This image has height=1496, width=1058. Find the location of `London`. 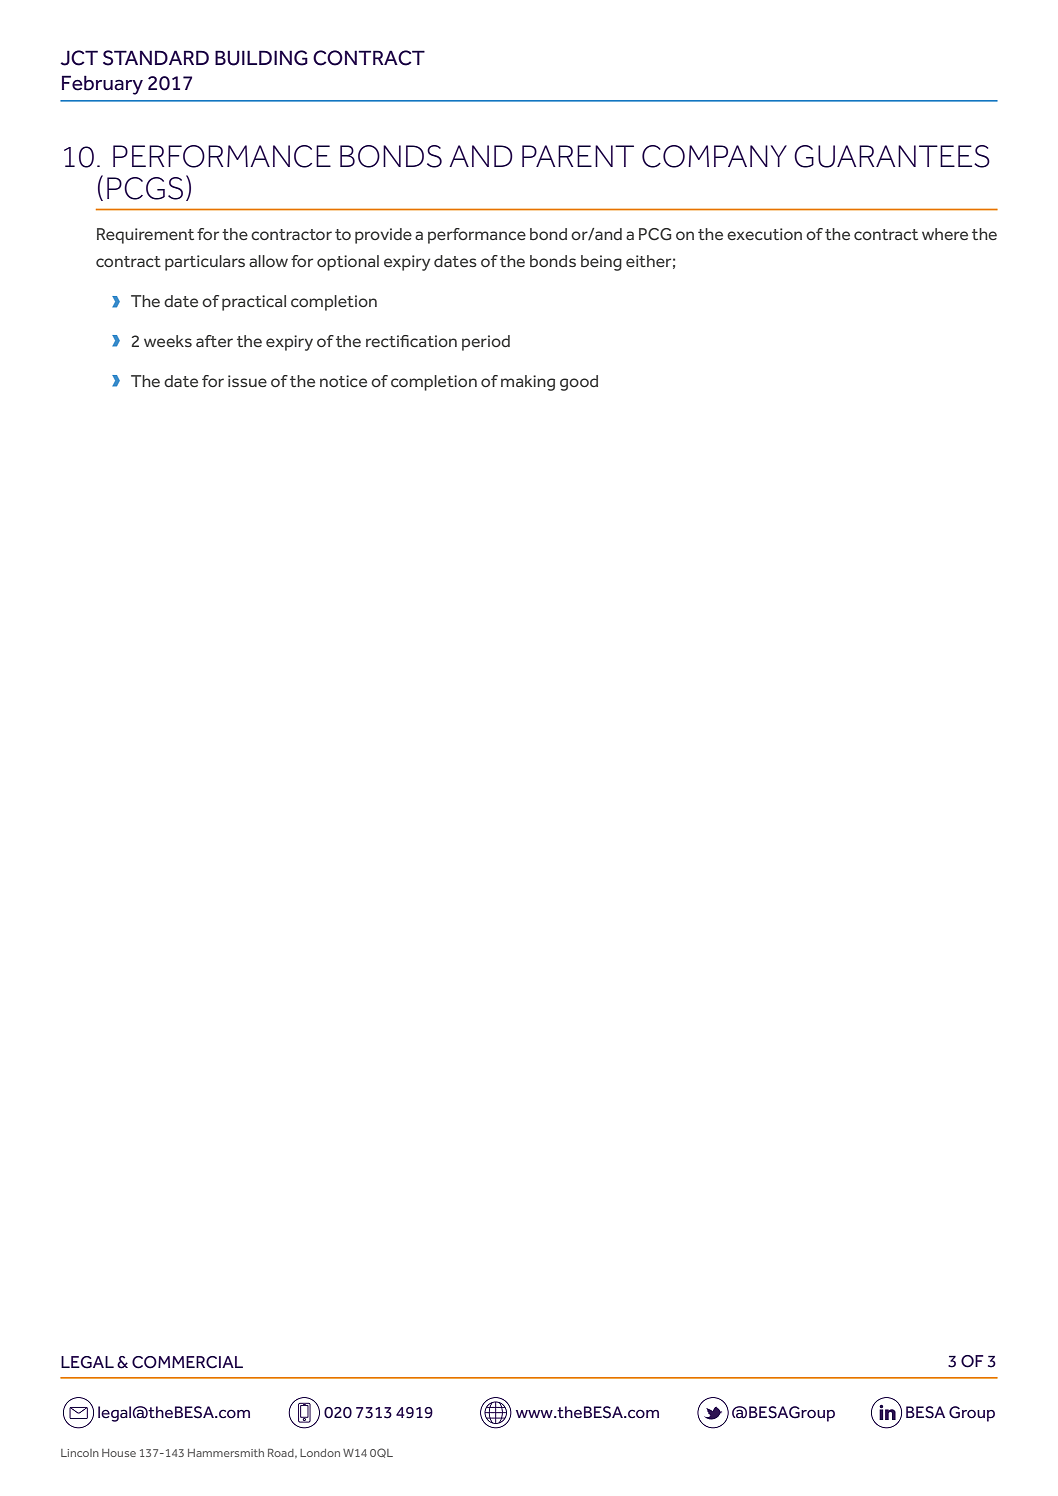

London is located at coordinates (320, 1453).
